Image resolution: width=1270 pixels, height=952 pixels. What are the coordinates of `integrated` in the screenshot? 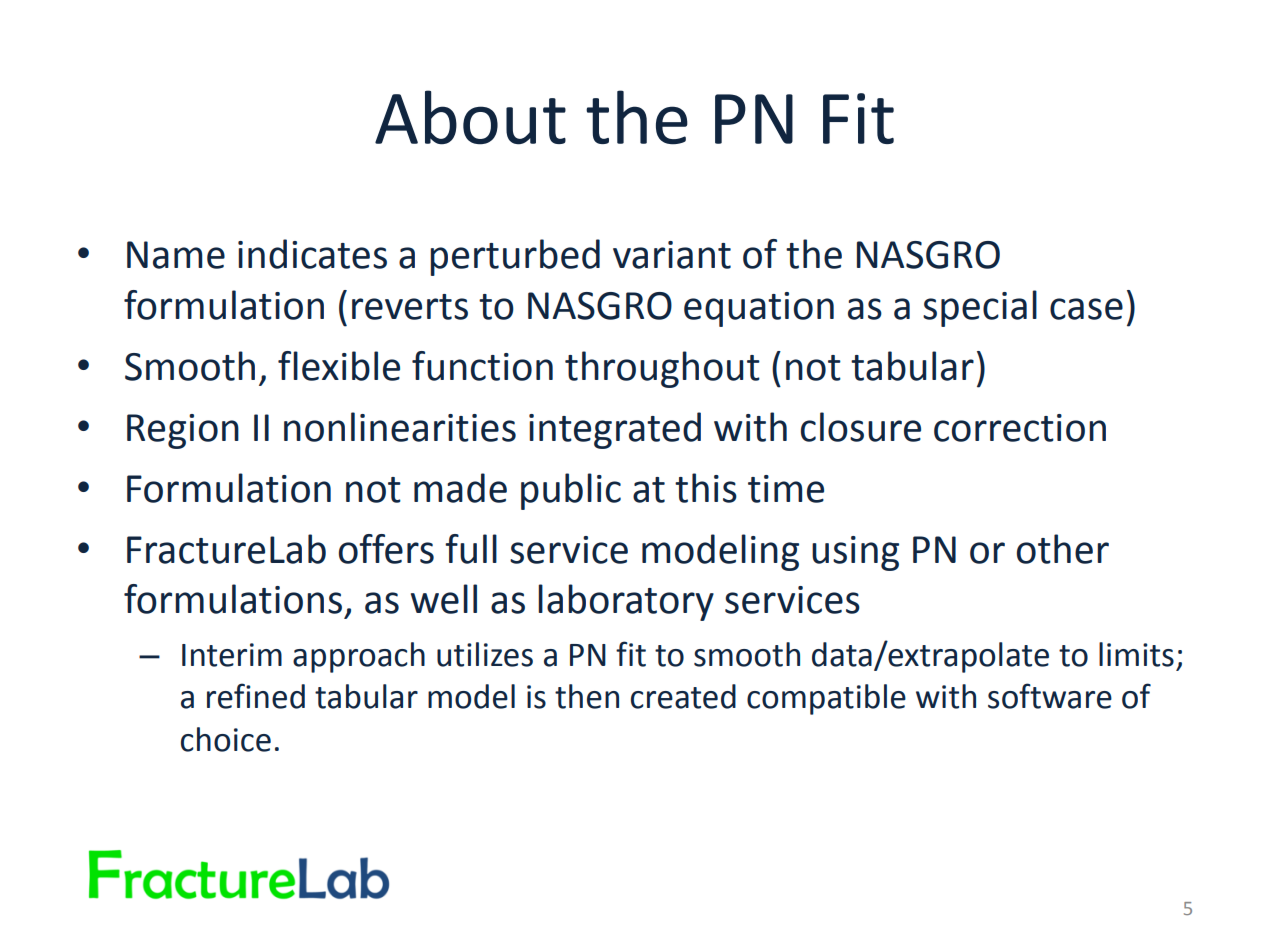 It's located at (615, 430).
